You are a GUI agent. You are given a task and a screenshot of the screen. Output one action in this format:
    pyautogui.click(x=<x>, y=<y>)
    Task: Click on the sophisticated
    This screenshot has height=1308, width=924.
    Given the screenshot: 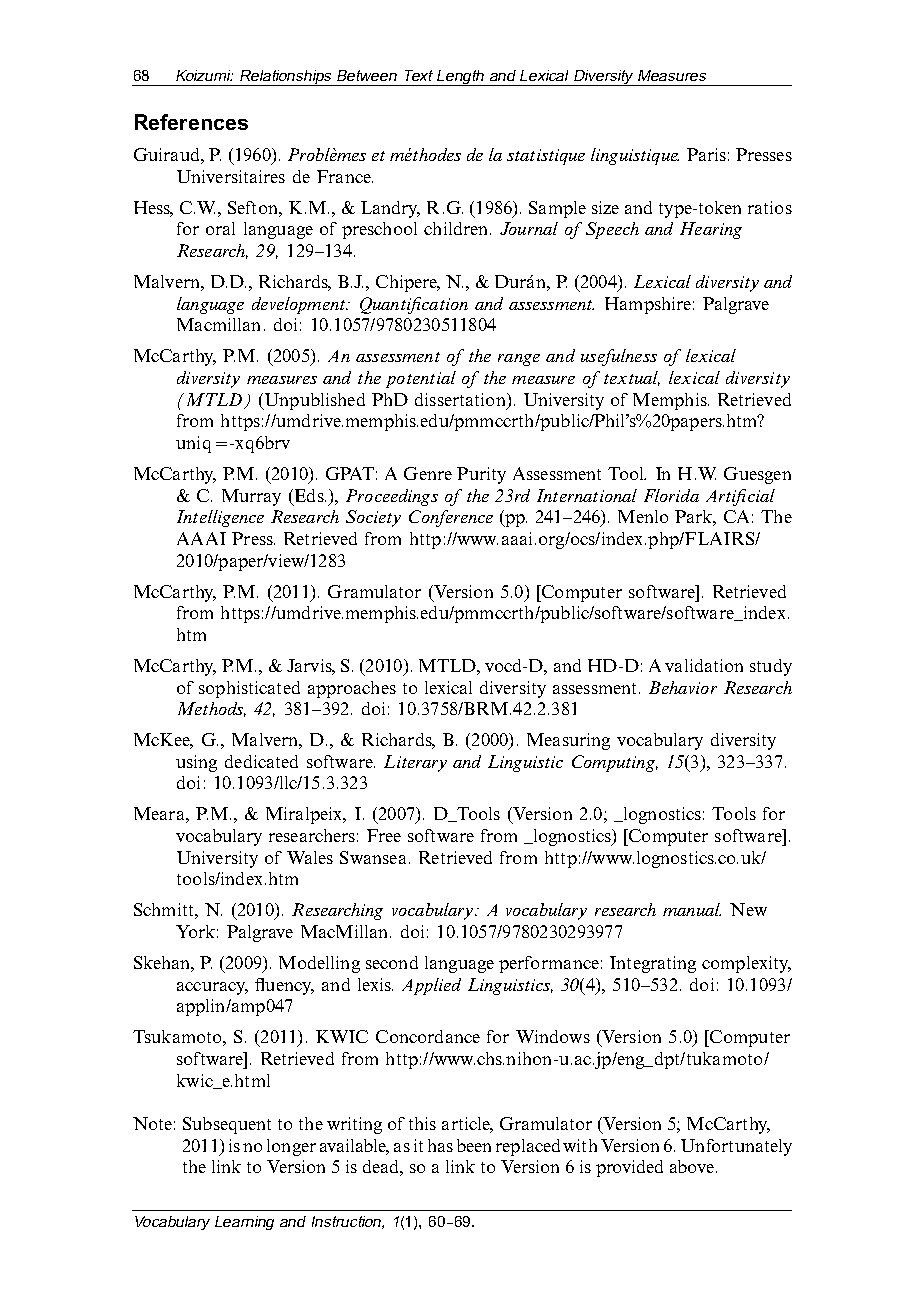 What is the action you would take?
    pyautogui.click(x=249, y=689)
